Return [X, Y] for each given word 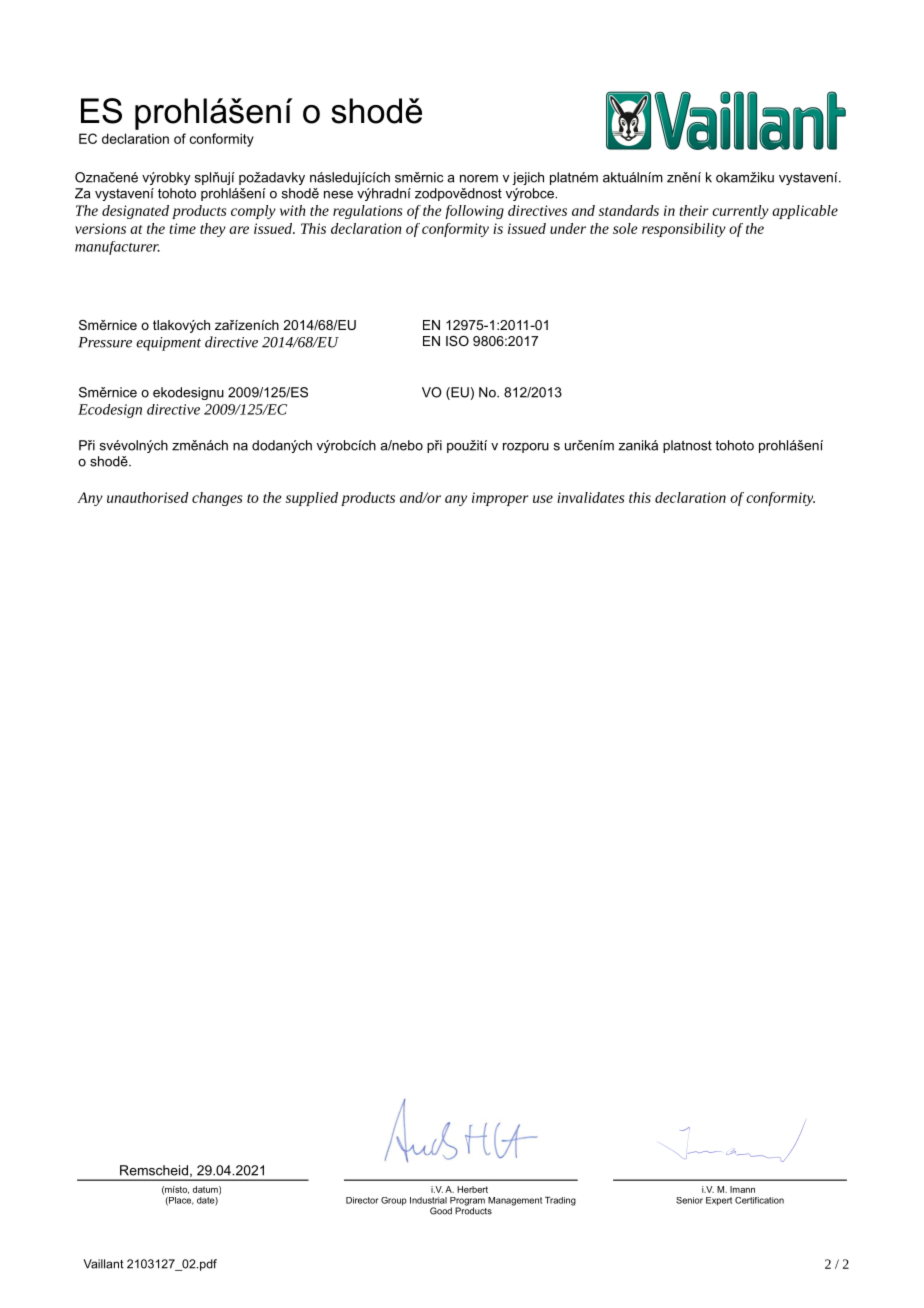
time [182, 228]
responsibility [684, 230]
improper [500, 499]
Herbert [472, 1189]
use [543, 499]
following [474, 212]
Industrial [428, 1200]
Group [394, 1201]
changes [217, 499]
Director [362, 1200]
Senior [689, 1200]
